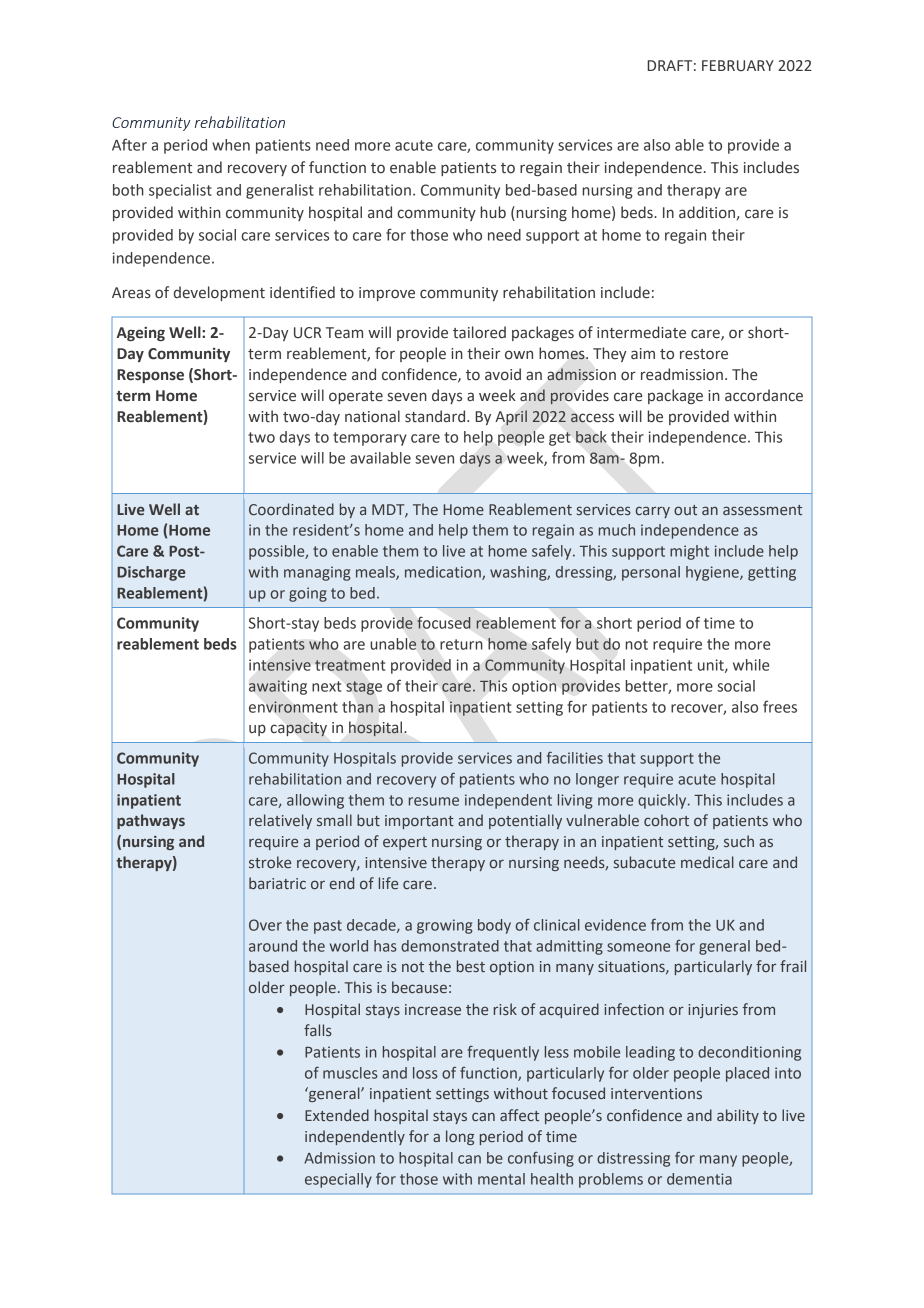 Image resolution: width=924 pixels, height=1308 pixels. What do you see at coordinates (713, 573) in the image?
I see `hygiene` at bounding box center [713, 573].
